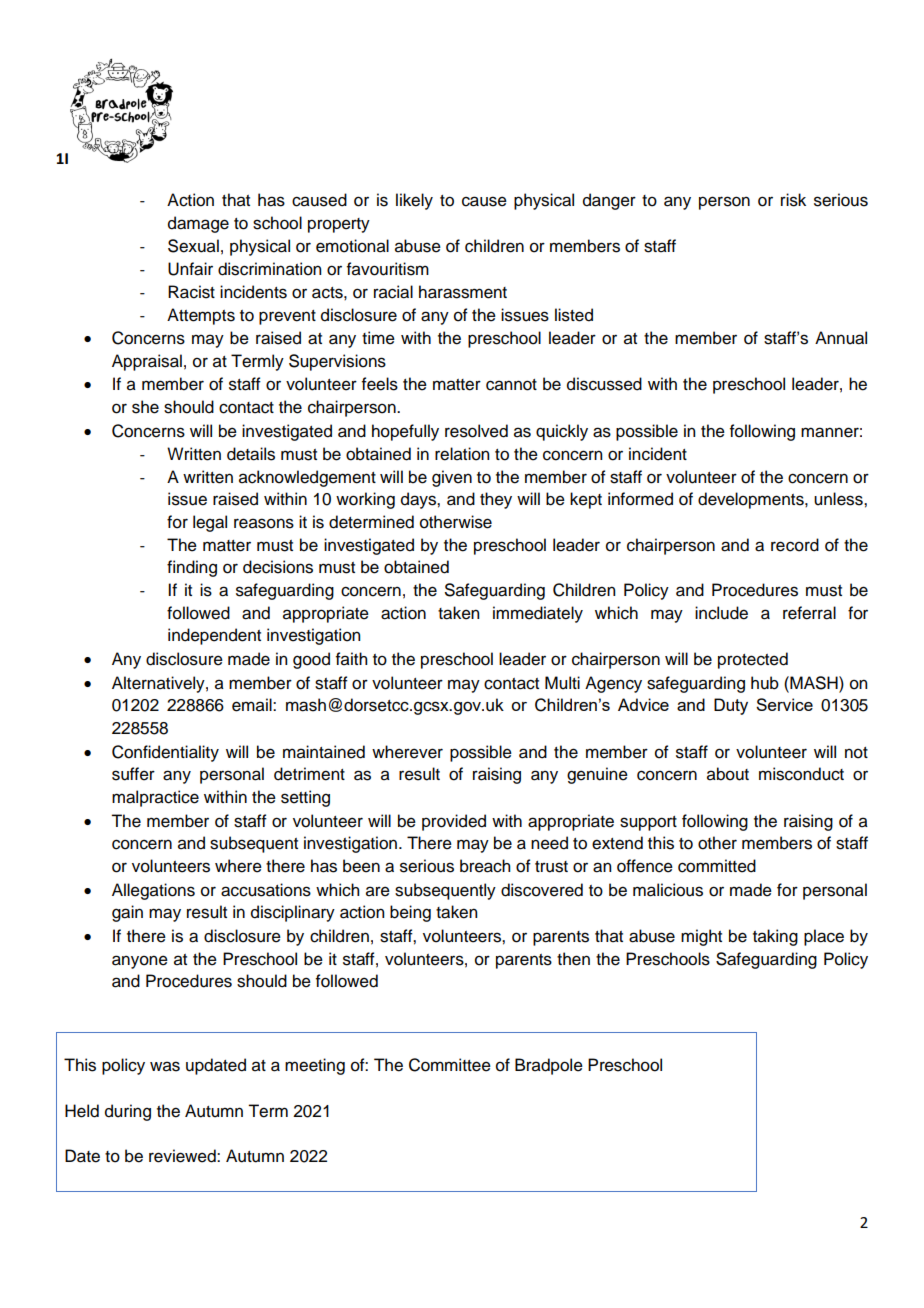 The width and height of the screenshot is (924, 1308). Describe the element at coordinates (165, 1066) in the screenshot. I see `was` at that location.
